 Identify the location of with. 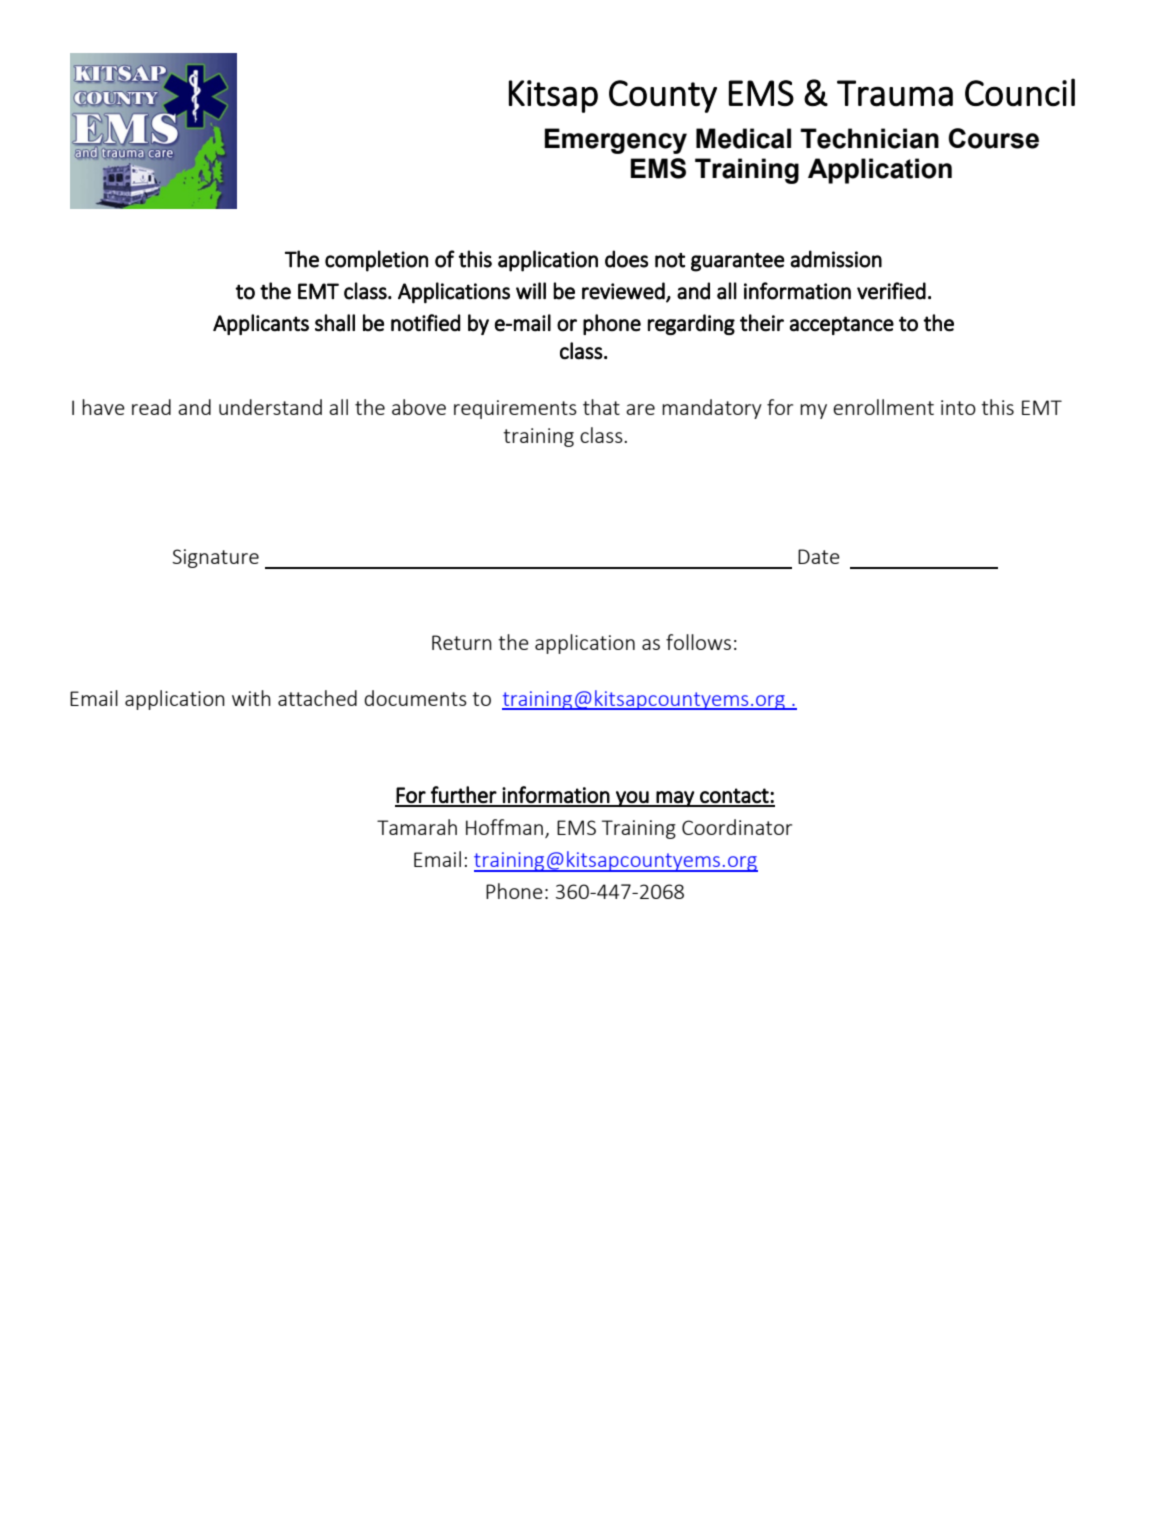
(251, 698).
